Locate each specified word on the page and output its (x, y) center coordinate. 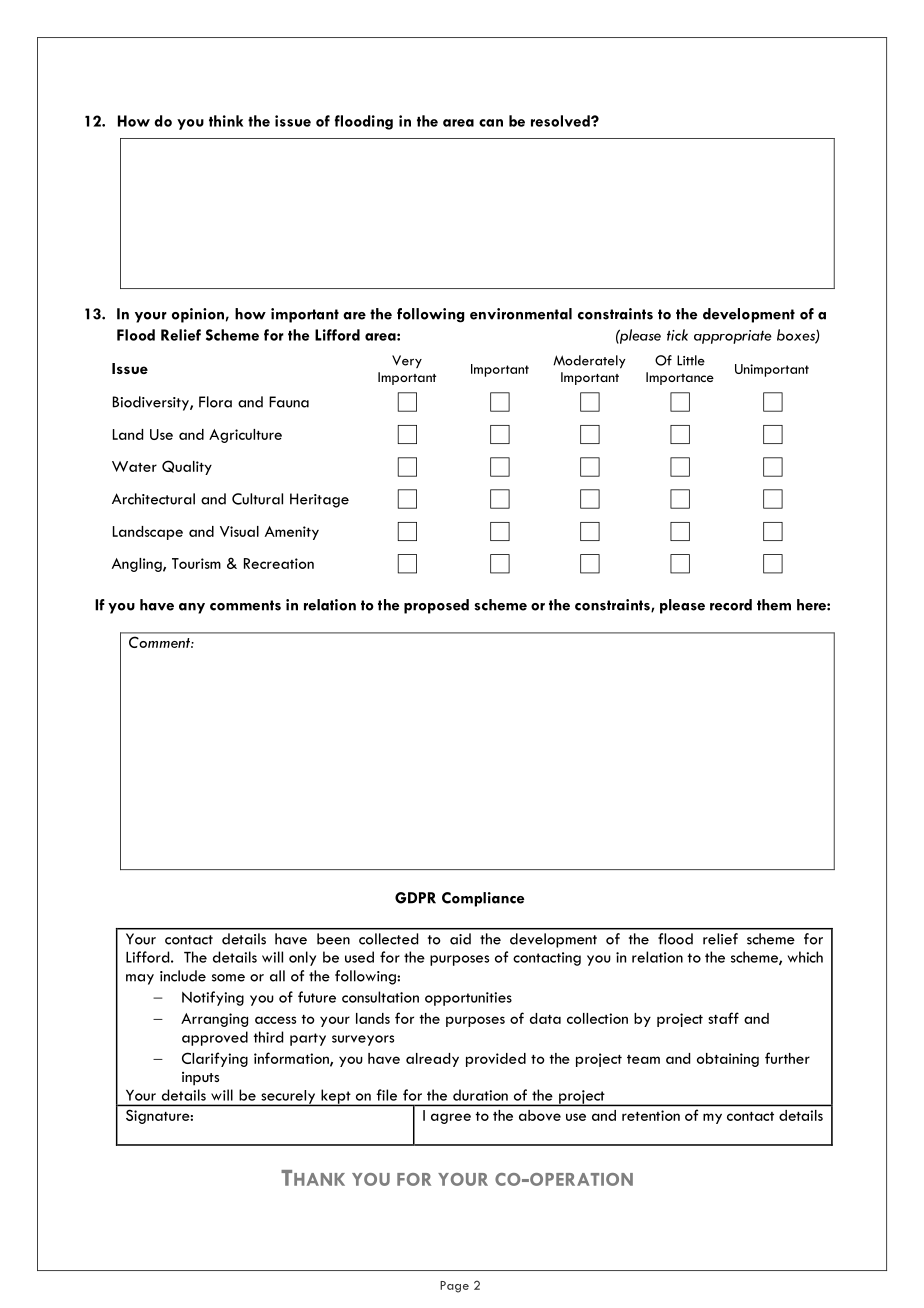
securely (288, 1098)
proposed (436, 606)
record (731, 605)
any (192, 608)
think (226, 121)
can (491, 123)
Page (454, 1287)
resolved (561, 121)
